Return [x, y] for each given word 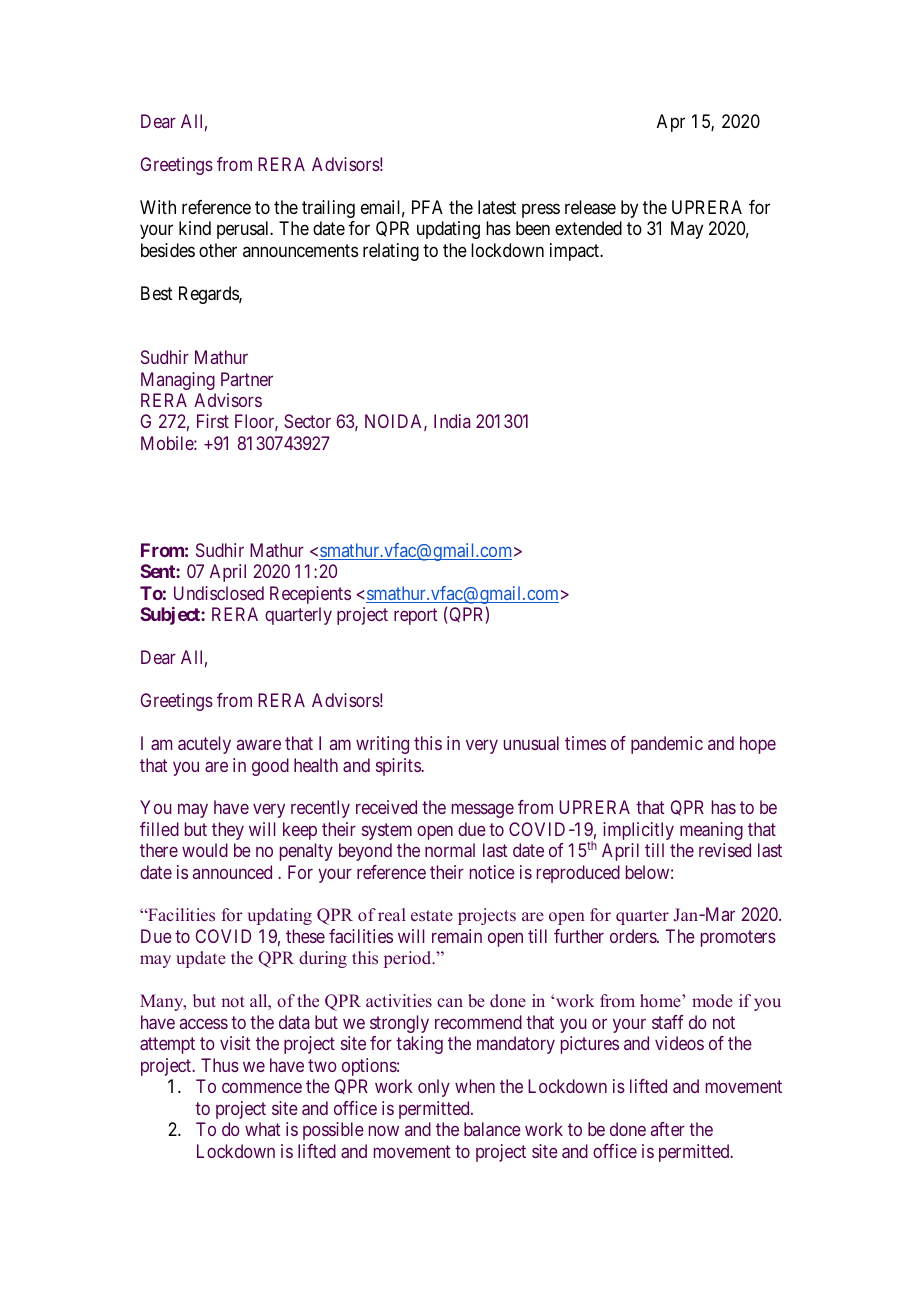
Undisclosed [219, 593]
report [415, 616]
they [228, 831]
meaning [711, 831]
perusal [244, 230]
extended [588, 228]
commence [262, 1087]
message [483, 811]
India [452, 421]
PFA [427, 207]
